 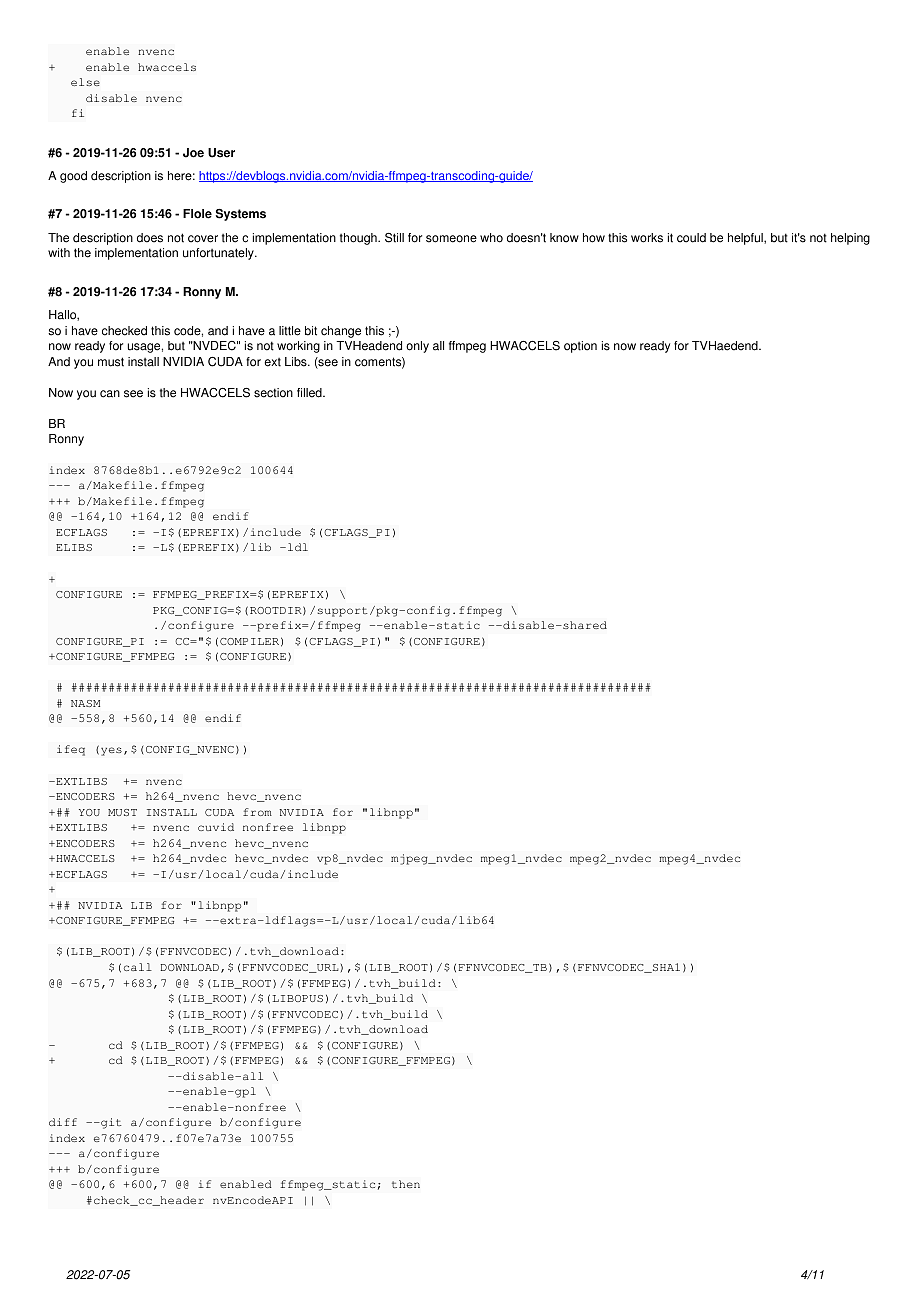 What do you see at coordinates (63, 1122) in the screenshot?
I see `diff` at bounding box center [63, 1122].
